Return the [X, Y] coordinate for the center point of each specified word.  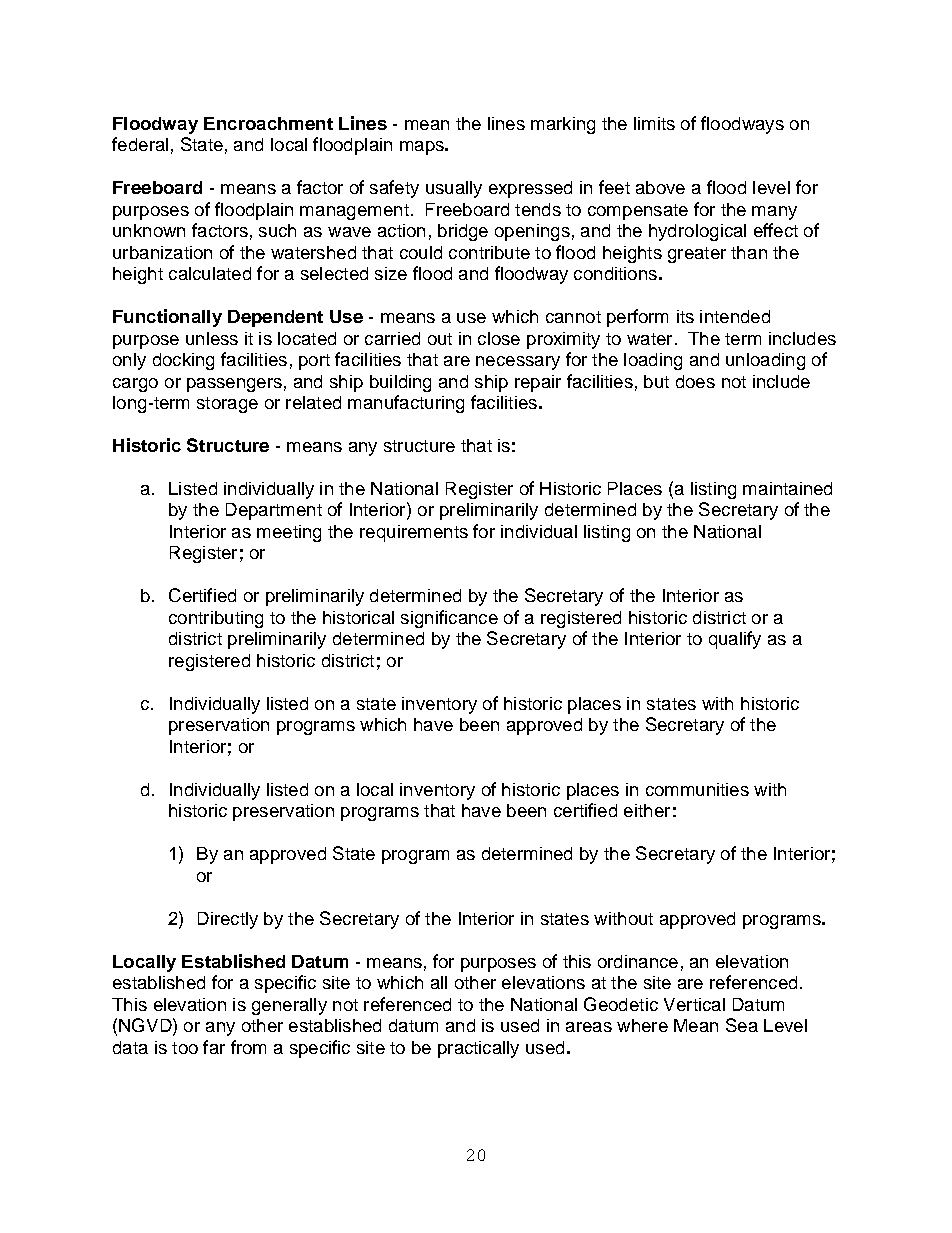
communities [697, 789]
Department [274, 511]
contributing [216, 619]
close [499, 338]
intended [735, 316]
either [647, 810]
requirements [414, 533]
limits [654, 123]
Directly [228, 920]
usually [454, 189]
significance [449, 619]
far [214, 1047]
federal [140, 144]
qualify [735, 640]
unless [212, 338]
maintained [787, 488]
